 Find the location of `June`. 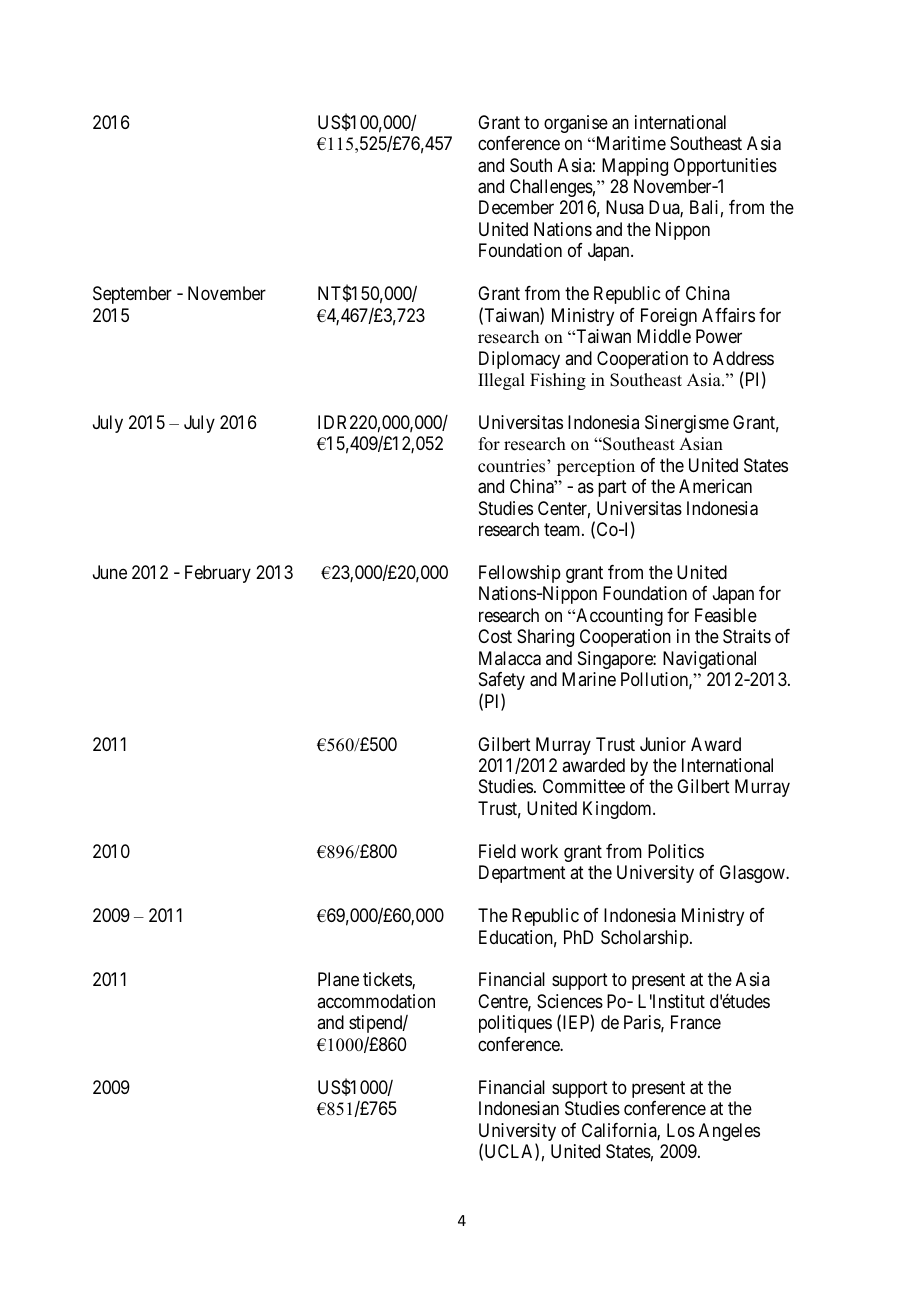

June is located at coordinates (110, 572).
